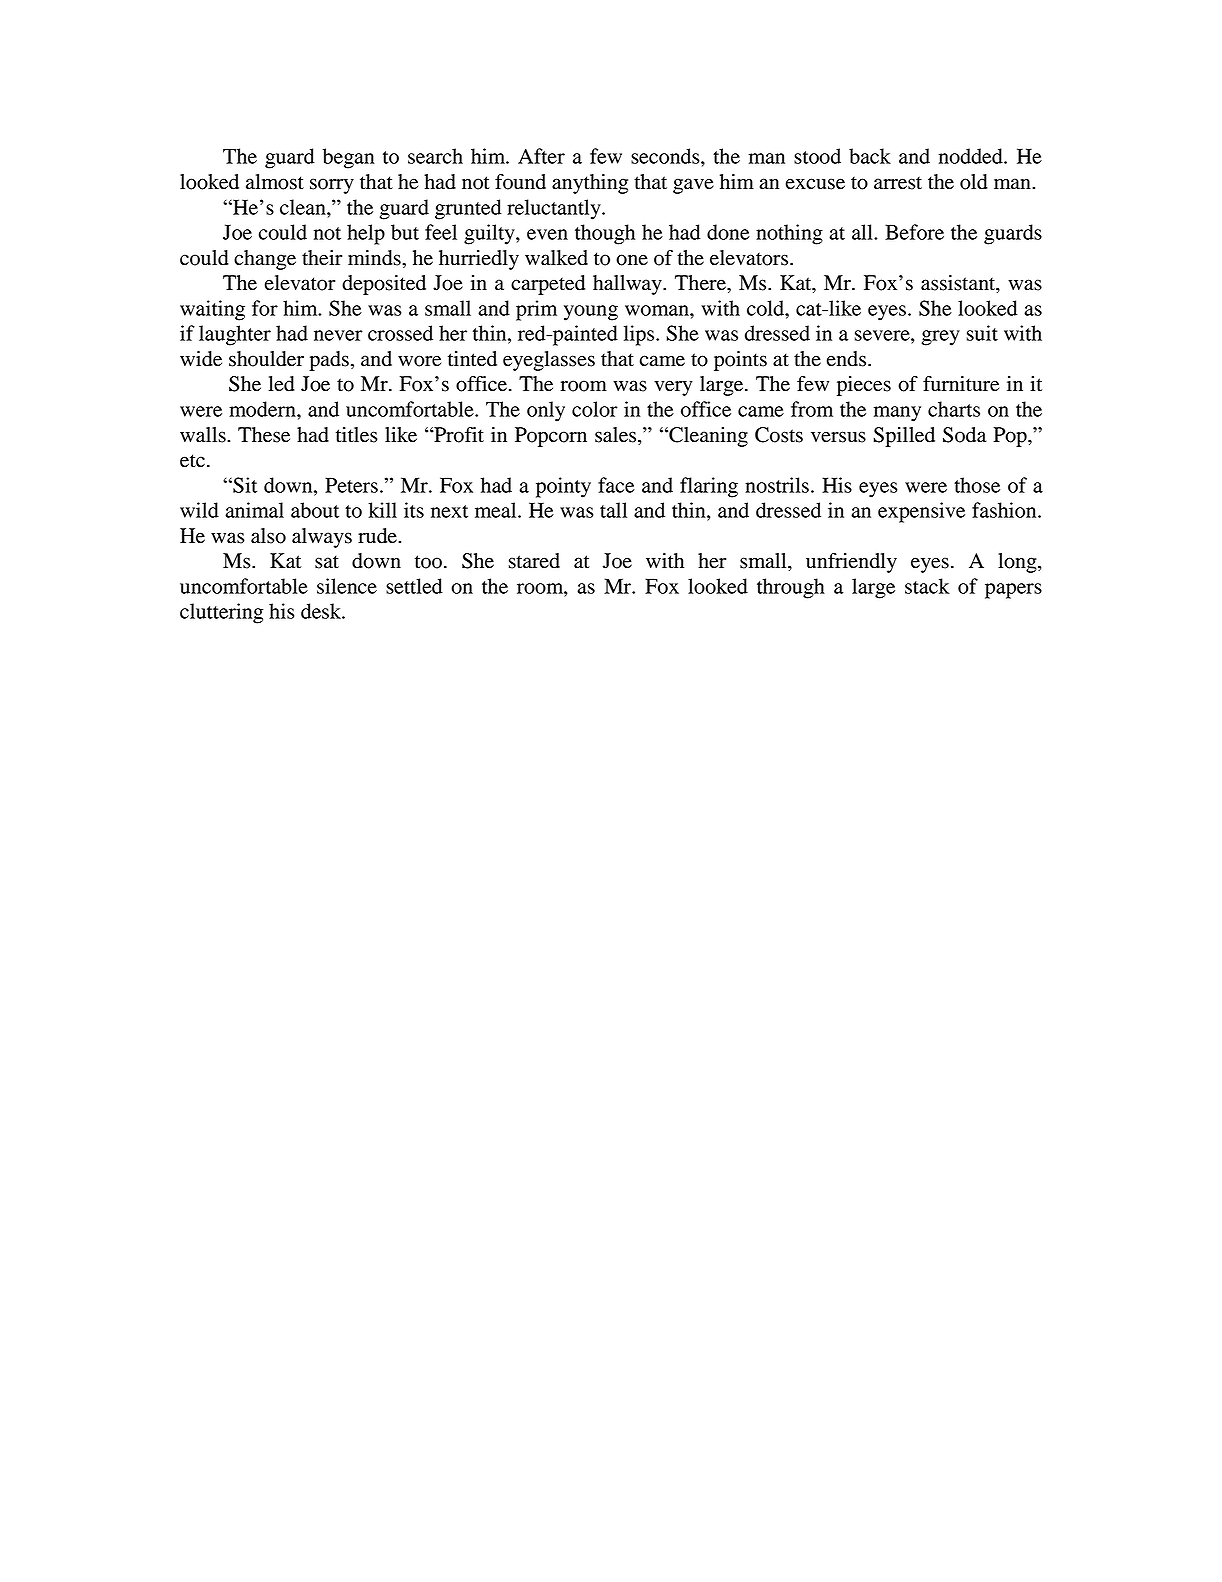 This screenshot has height=1582, width=1222. What do you see at coordinates (613, 510) in the screenshot?
I see `tall` at bounding box center [613, 510].
